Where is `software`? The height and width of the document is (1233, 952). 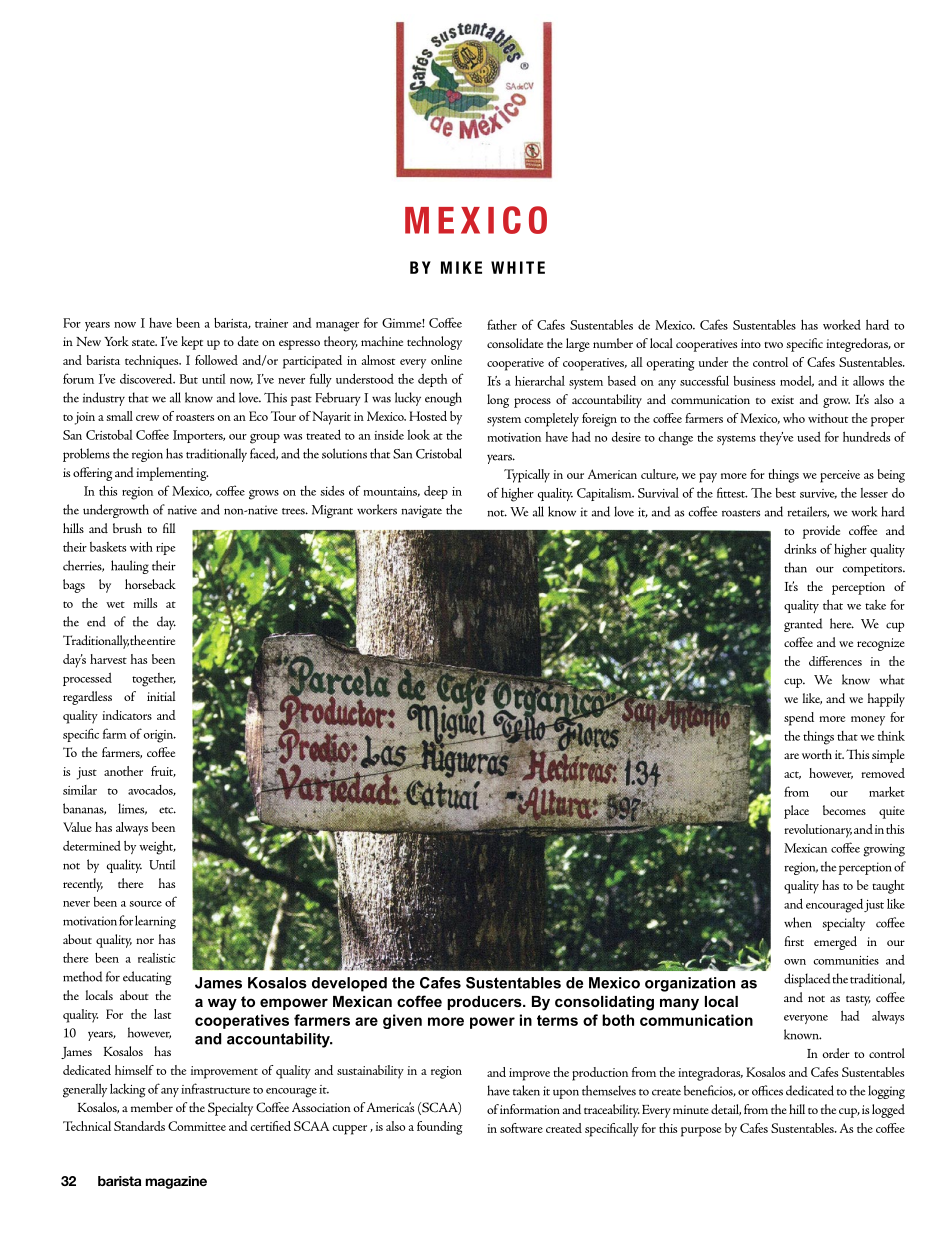 software is located at coordinates (521, 1128).
